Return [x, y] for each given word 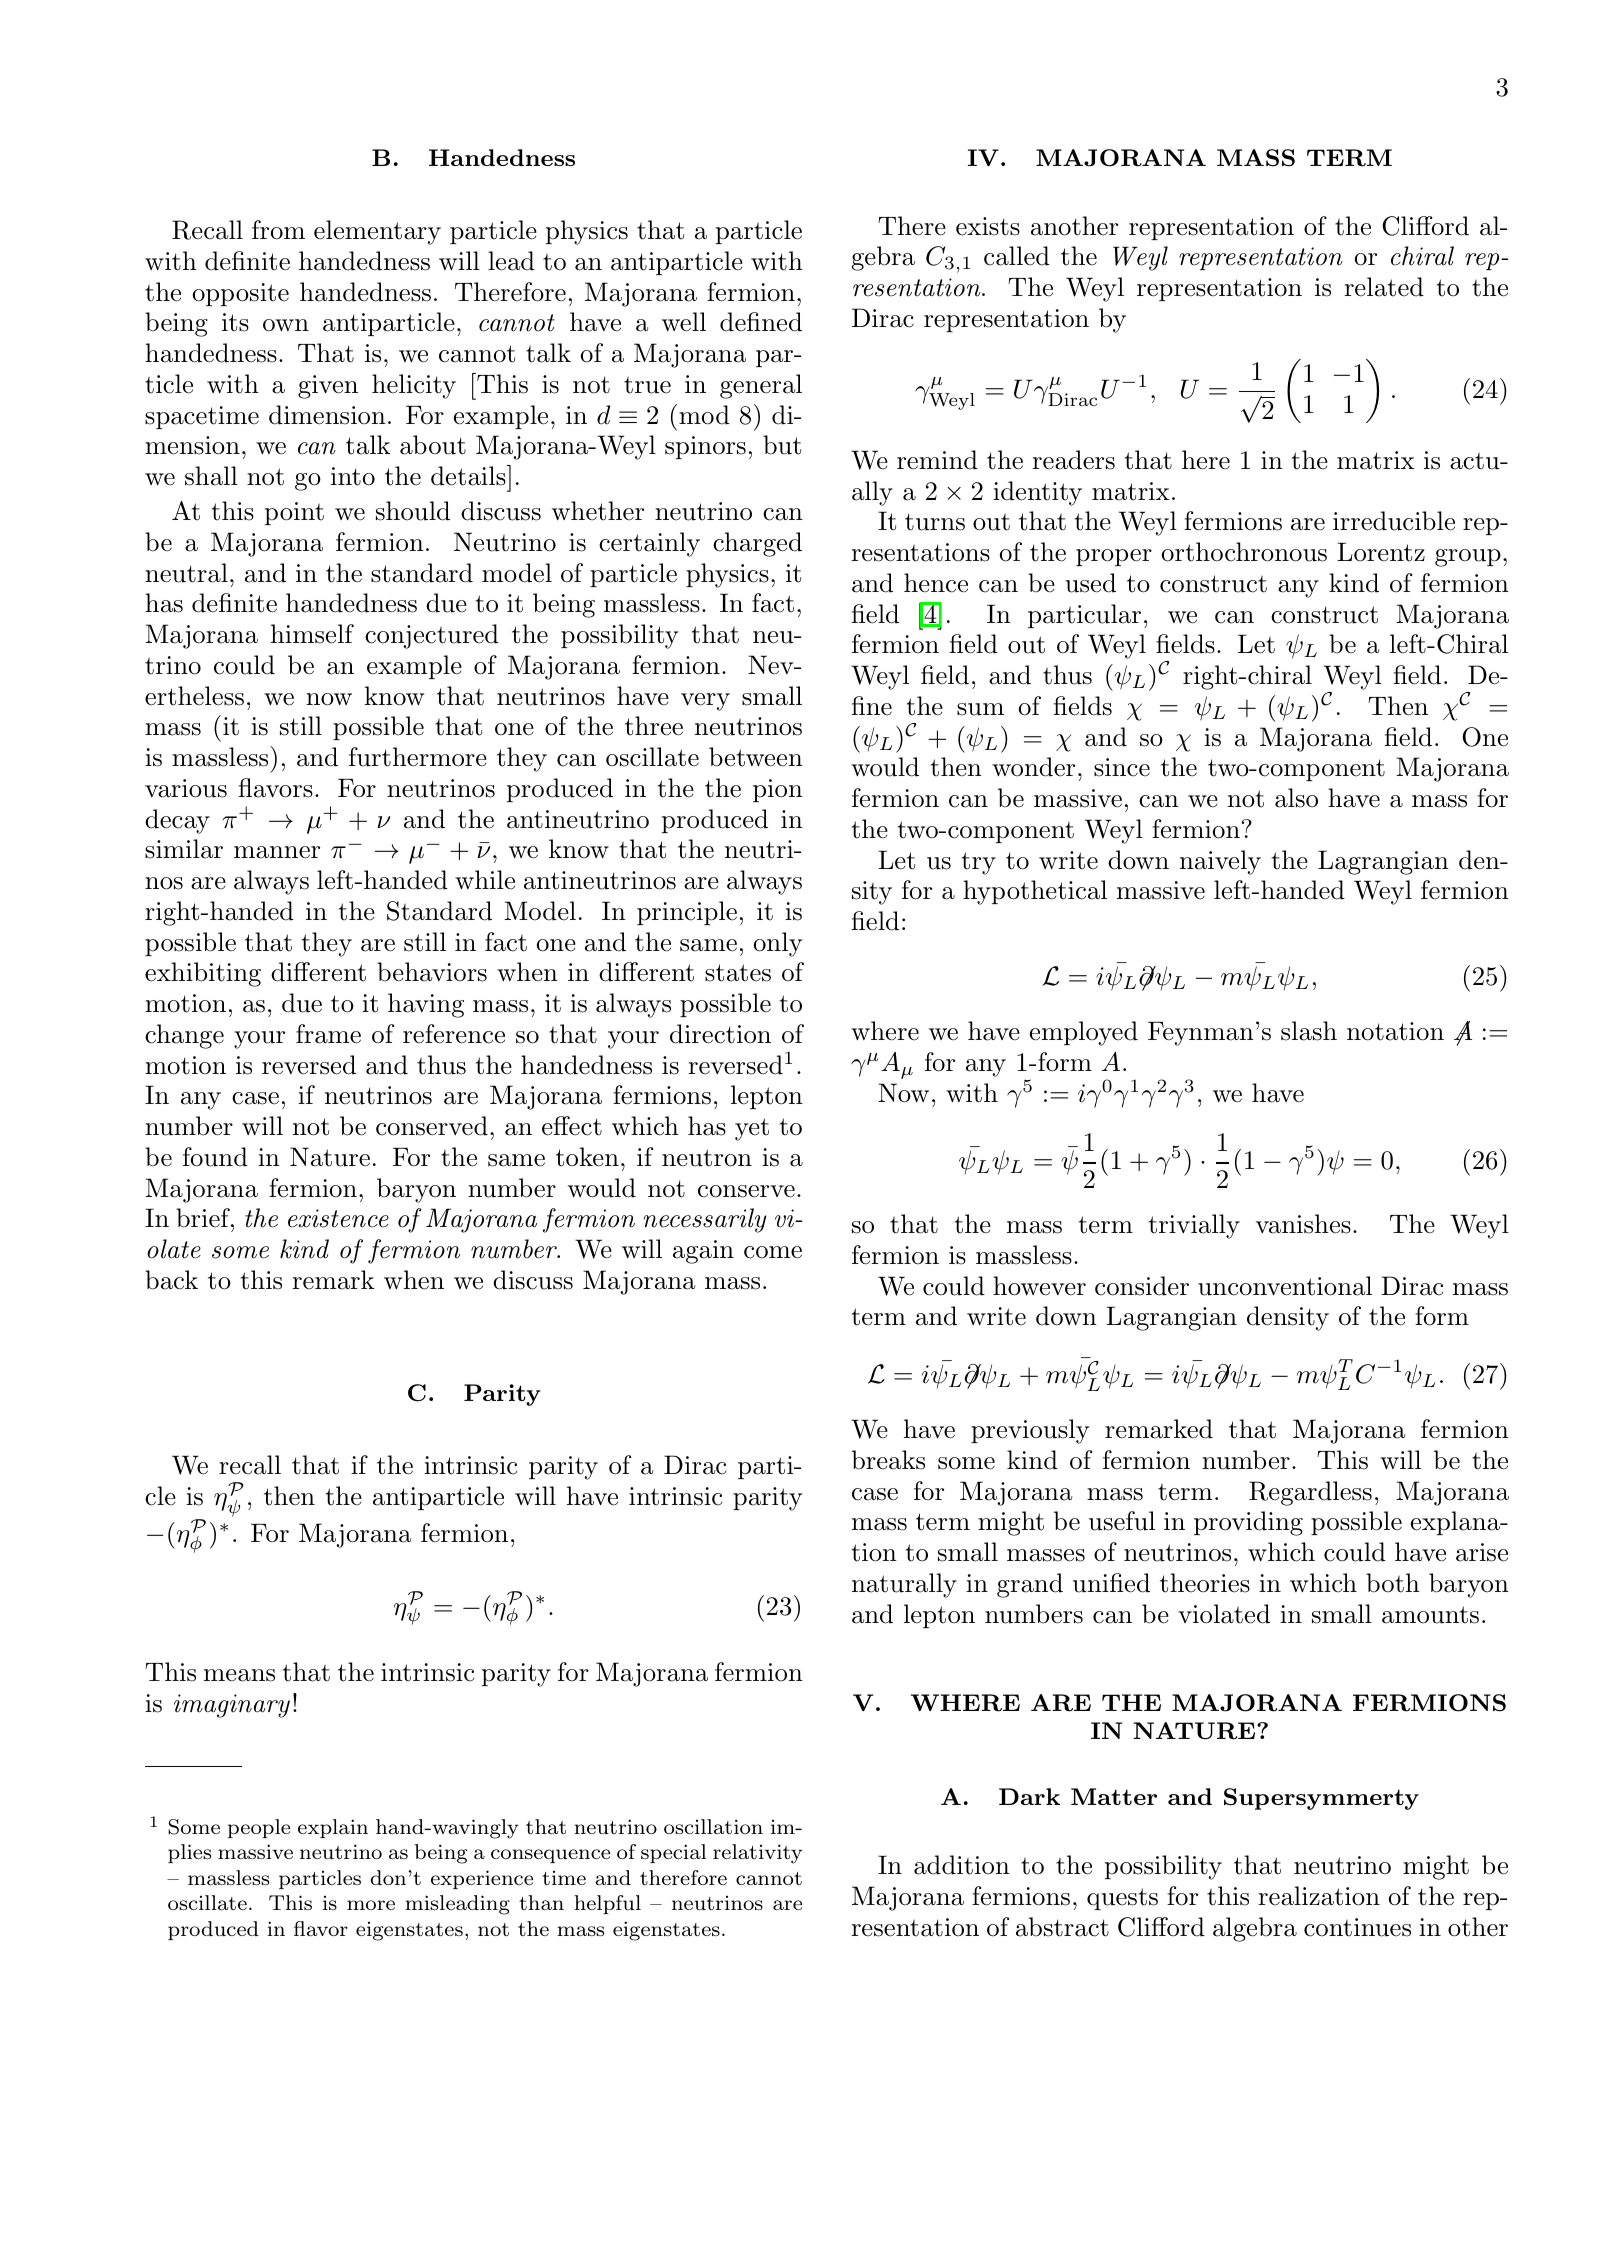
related [1384, 287]
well [684, 322]
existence [338, 1218]
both [1393, 1583]
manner [277, 852]
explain [333, 1828]
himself [312, 634]
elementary [377, 232]
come [773, 1252]
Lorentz [1381, 552]
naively [1220, 862]
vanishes [1303, 1224]
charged [757, 544]
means [239, 1675]
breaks [888, 1460]
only [777, 944]
